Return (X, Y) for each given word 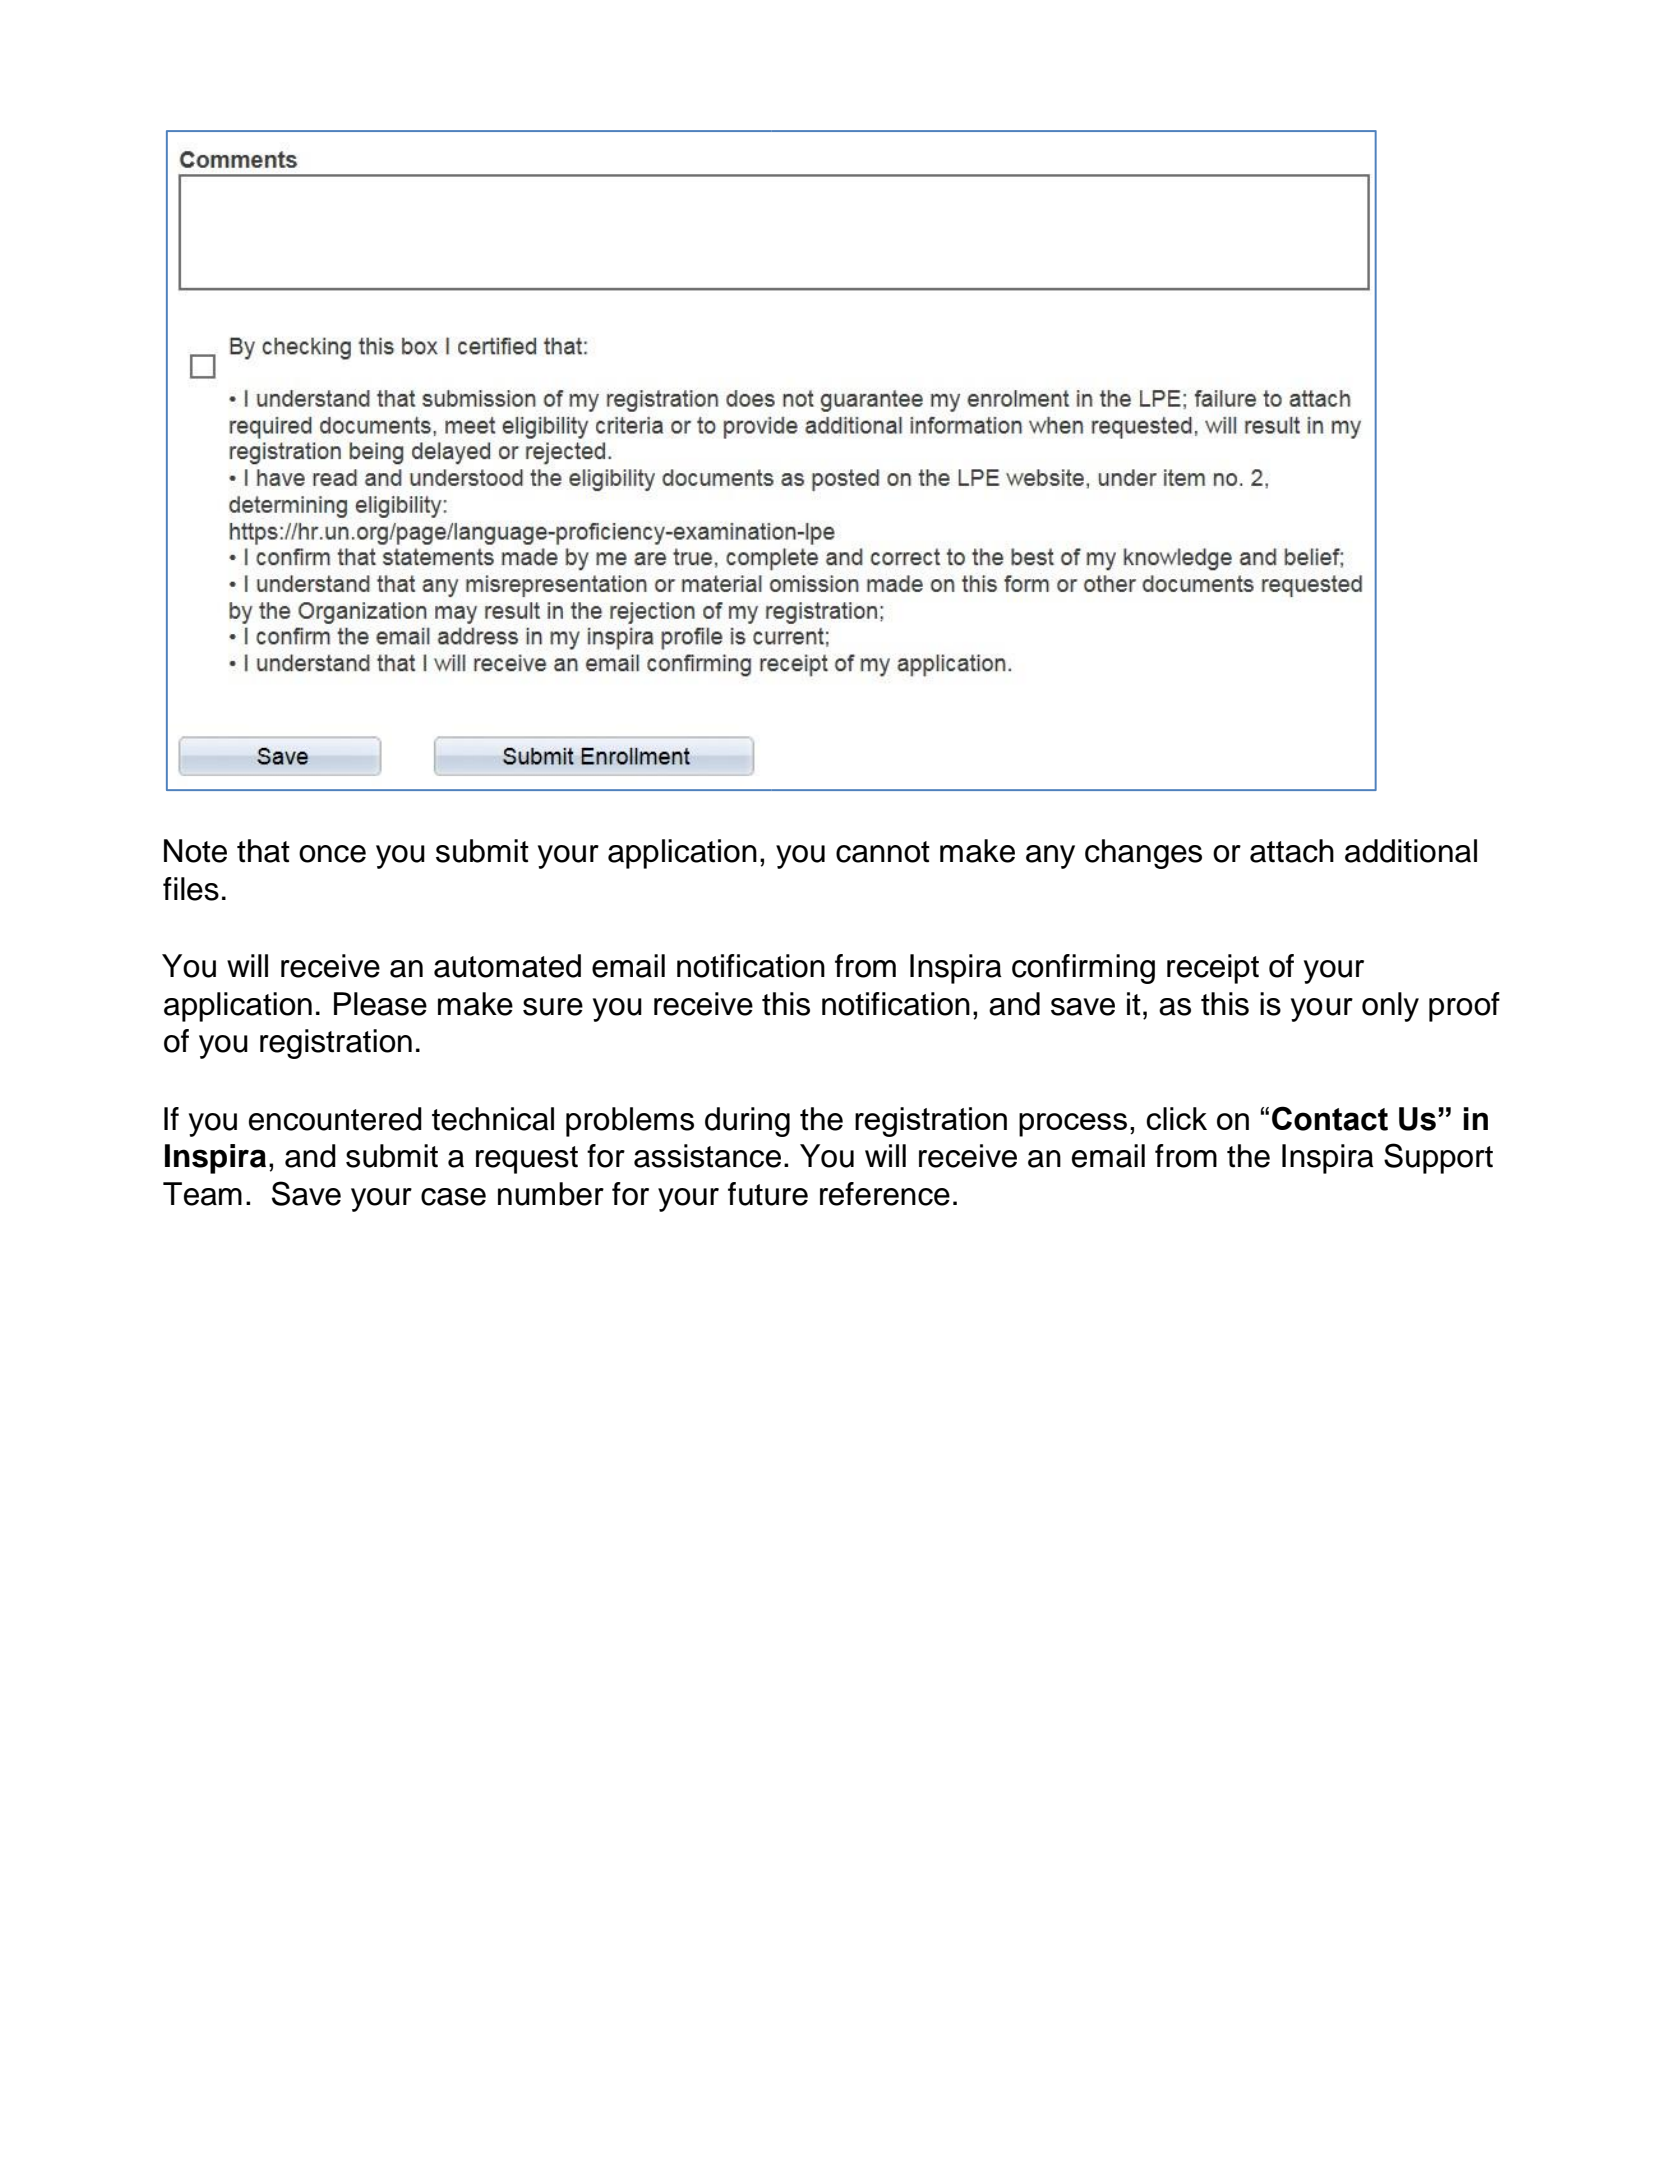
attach (1292, 851)
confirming (1083, 969)
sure (553, 1007)
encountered (335, 1119)
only (1390, 1007)
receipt (1213, 969)
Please (380, 1004)
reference (885, 1194)
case (453, 1197)
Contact (1330, 1118)
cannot (883, 852)
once (332, 854)
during (747, 1122)
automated (507, 966)
